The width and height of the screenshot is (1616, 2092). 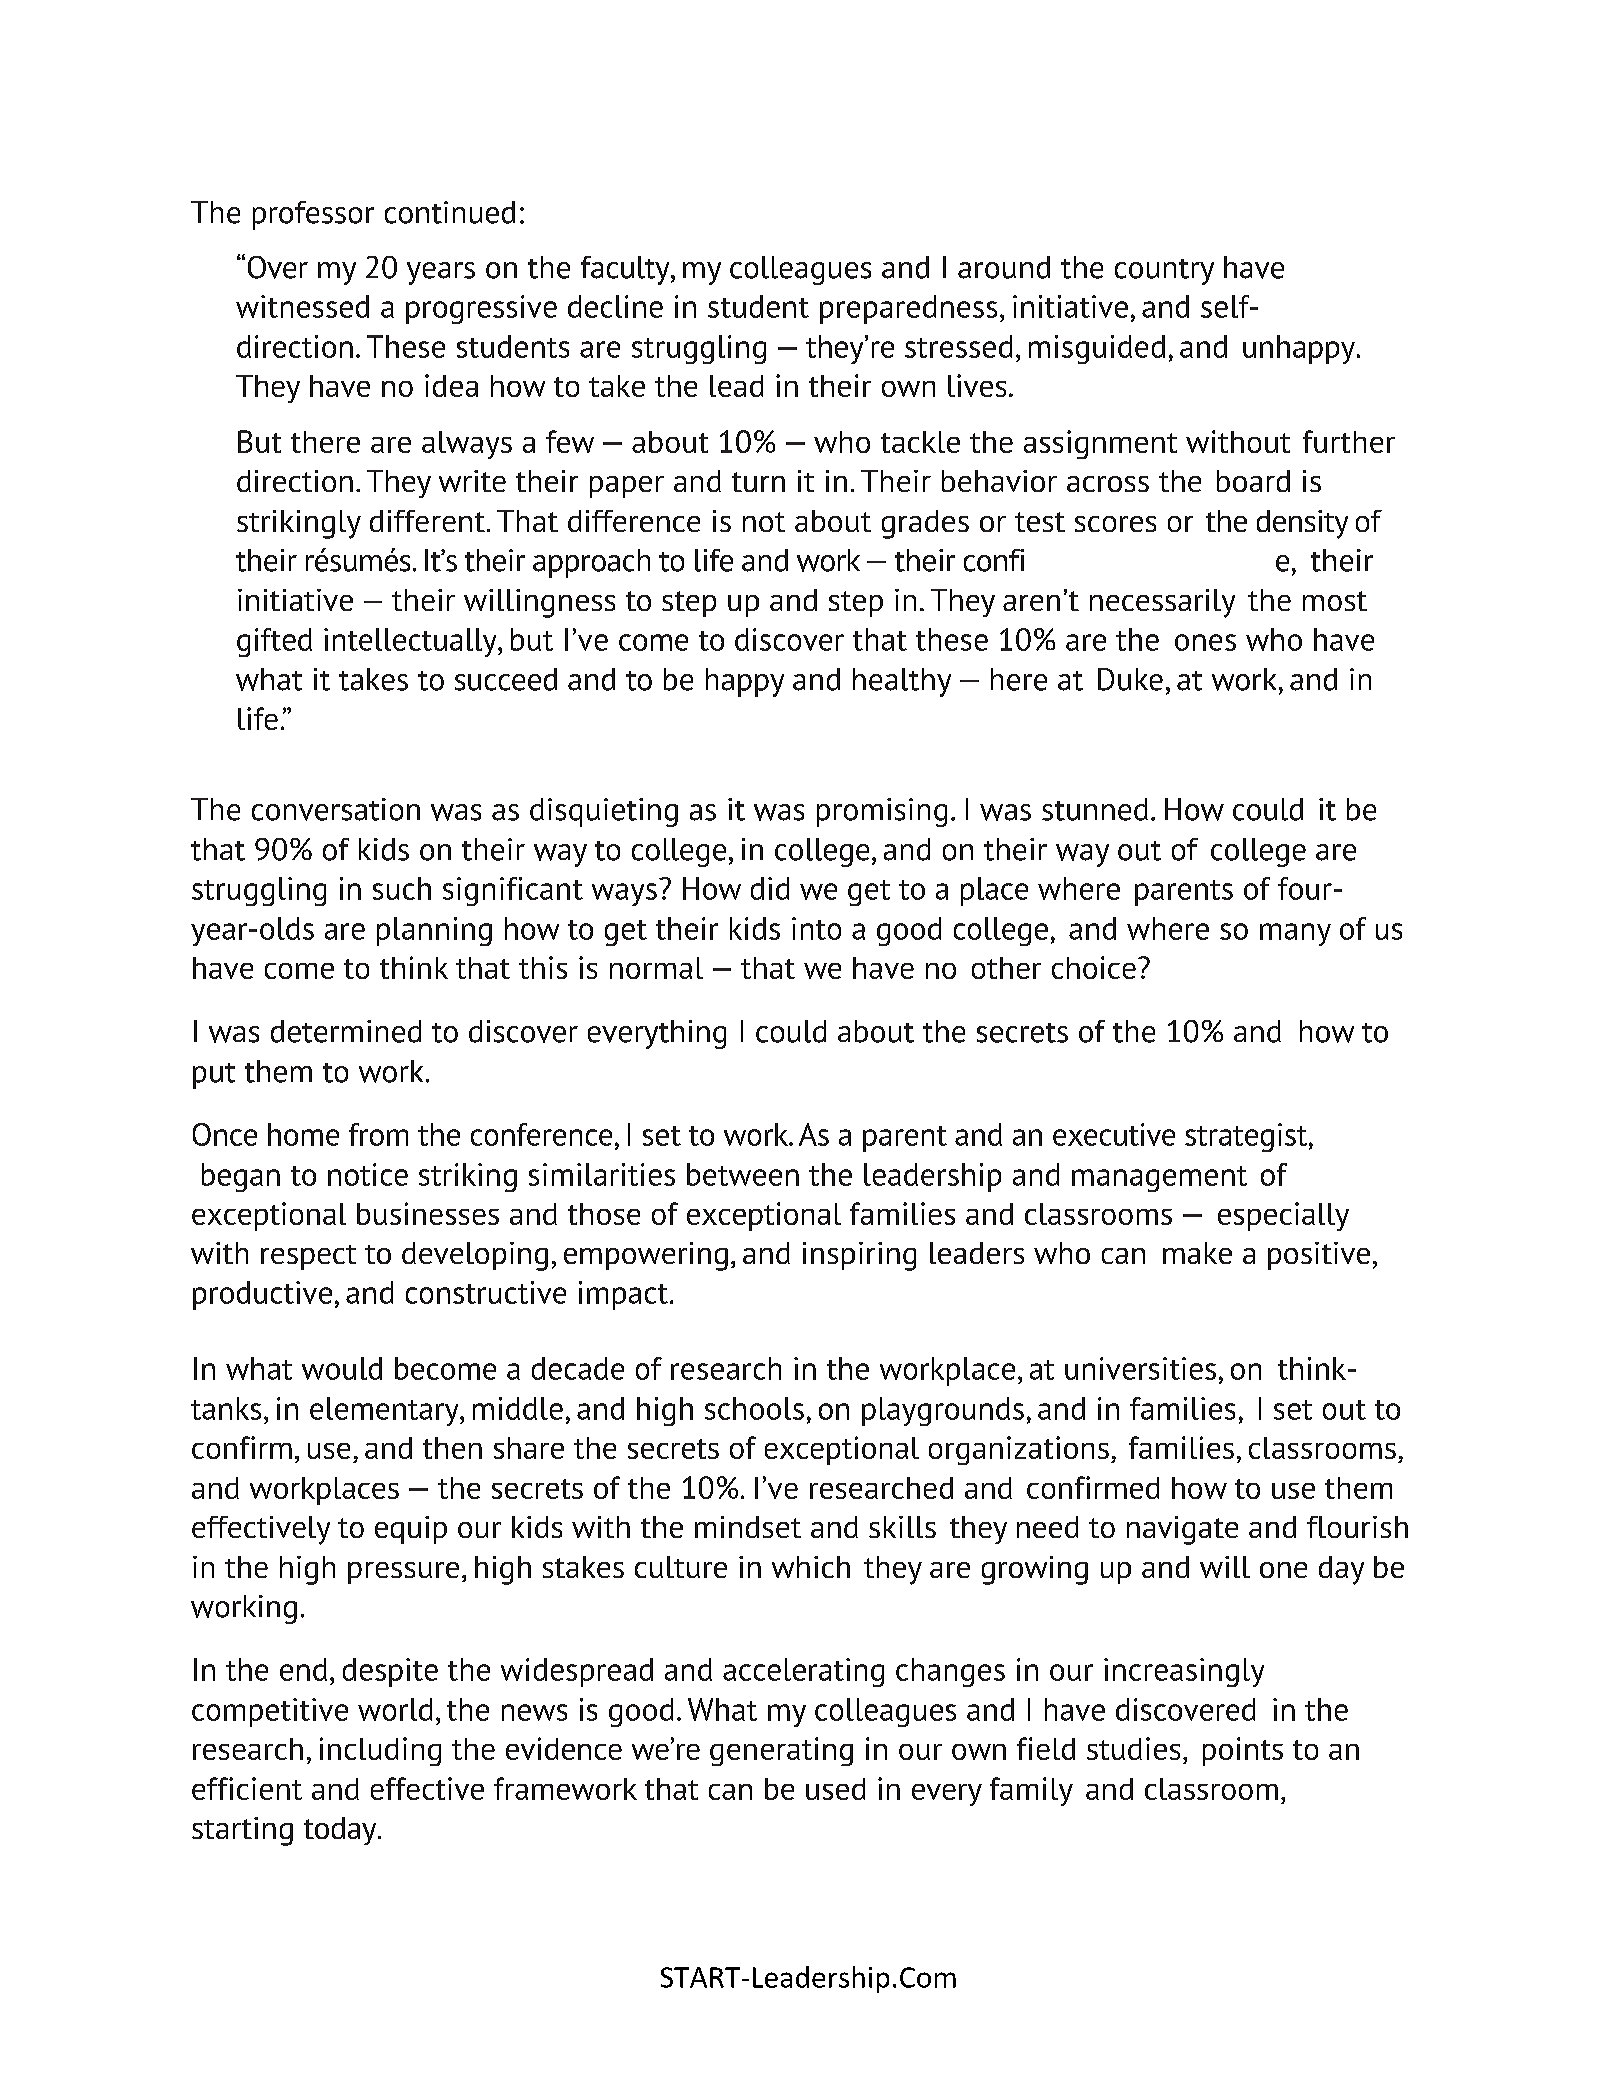 What do you see at coordinates (1164, 272) in the screenshot?
I see `country` at bounding box center [1164, 272].
